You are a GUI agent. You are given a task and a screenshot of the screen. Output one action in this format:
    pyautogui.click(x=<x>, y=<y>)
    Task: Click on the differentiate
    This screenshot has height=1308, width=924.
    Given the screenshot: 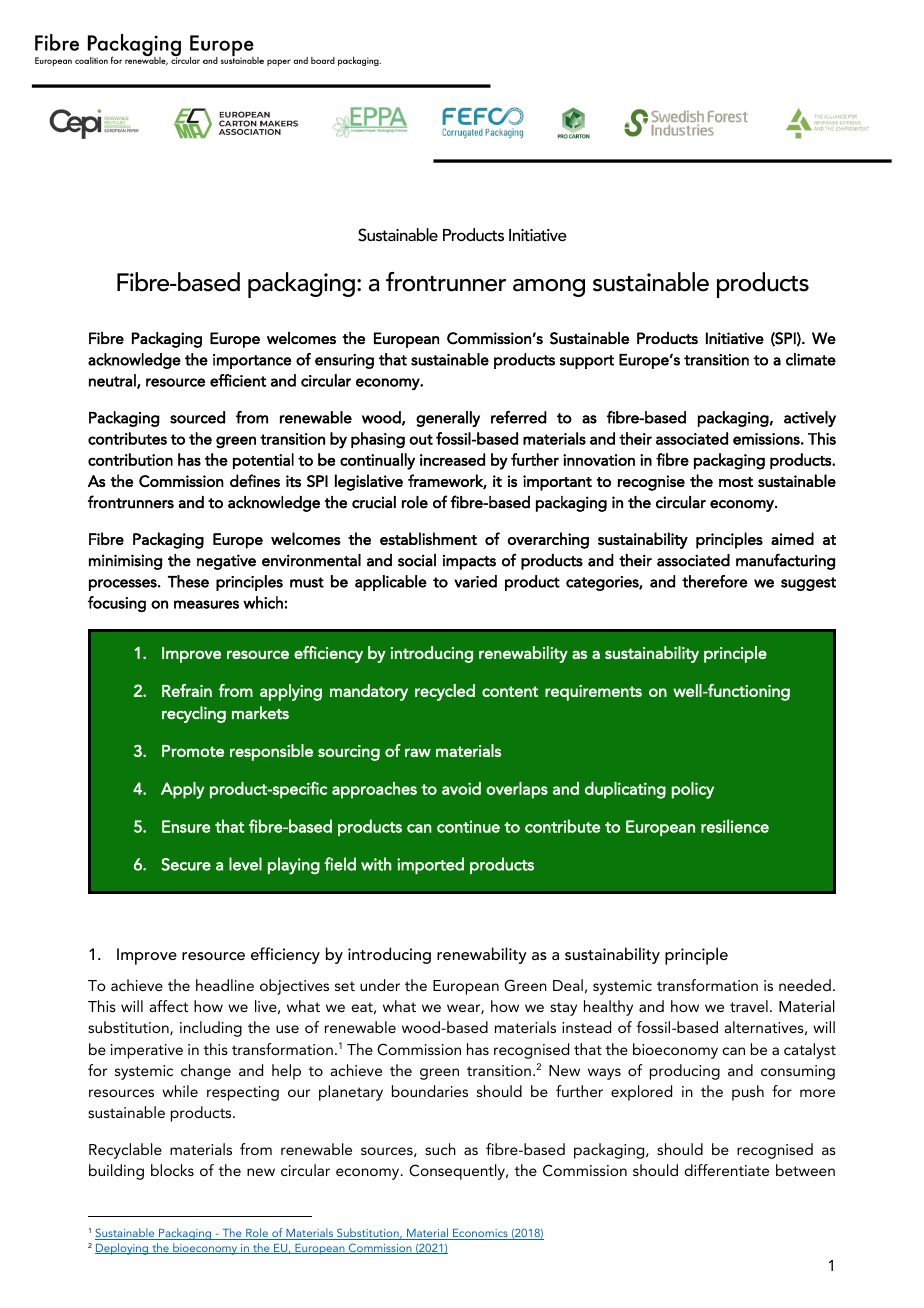 What is the action you would take?
    pyautogui.click(x=726, y=1170)
